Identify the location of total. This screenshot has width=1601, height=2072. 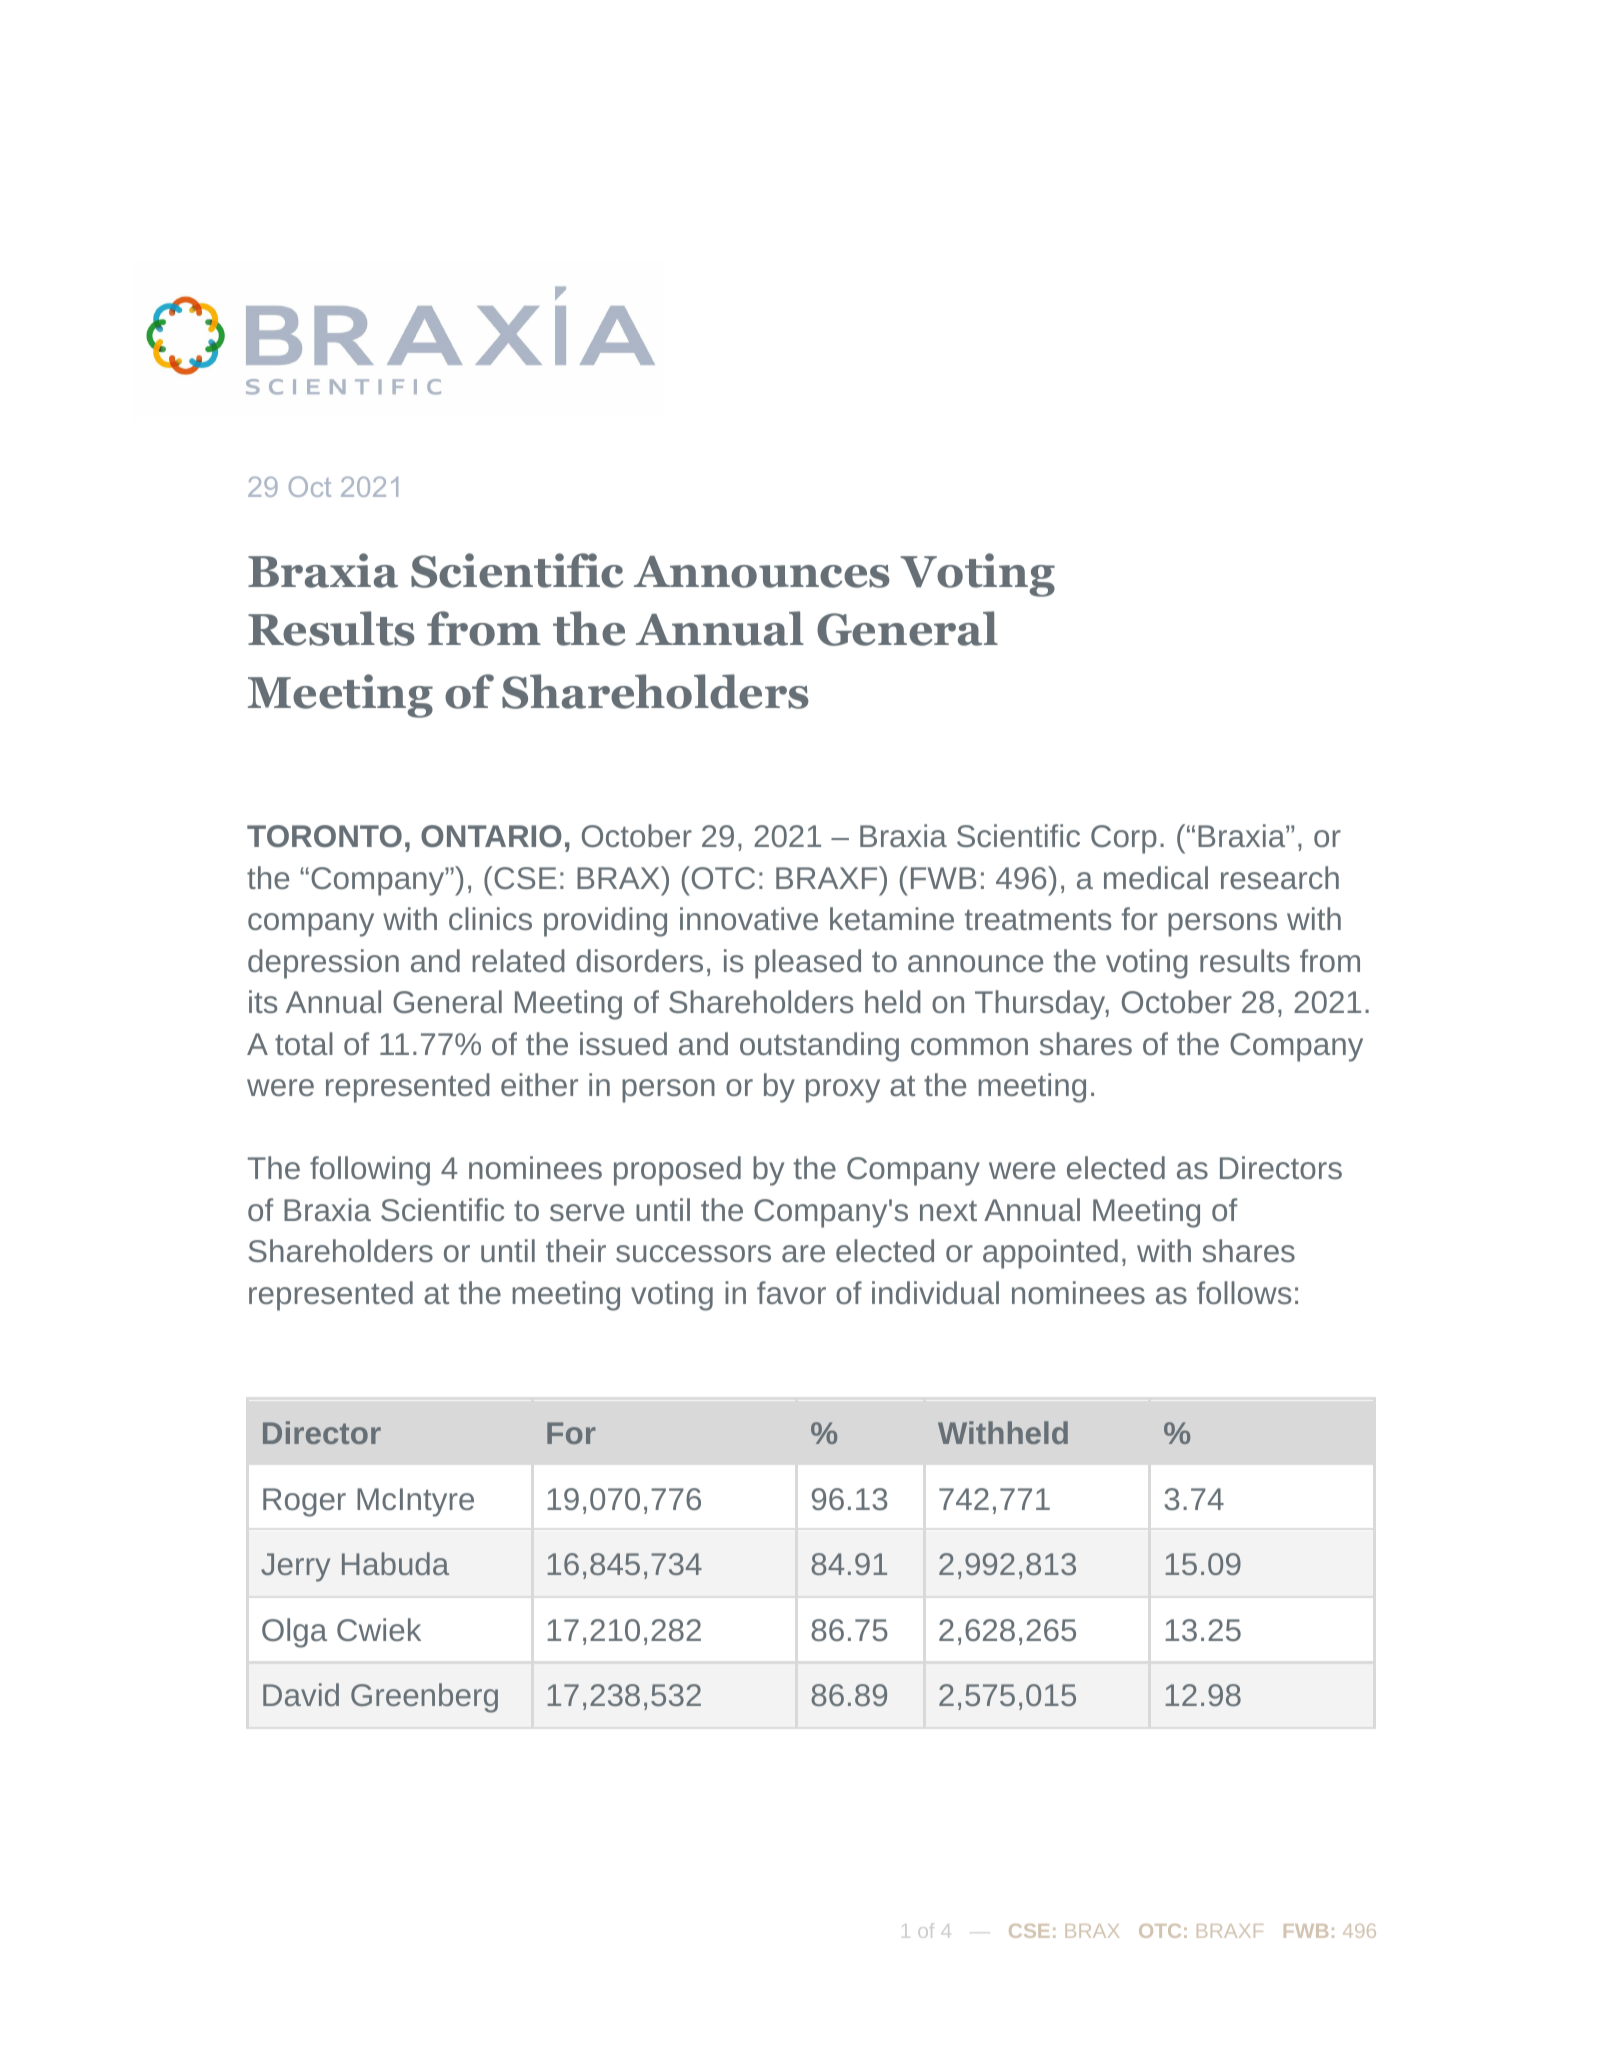
(304, 1043).
